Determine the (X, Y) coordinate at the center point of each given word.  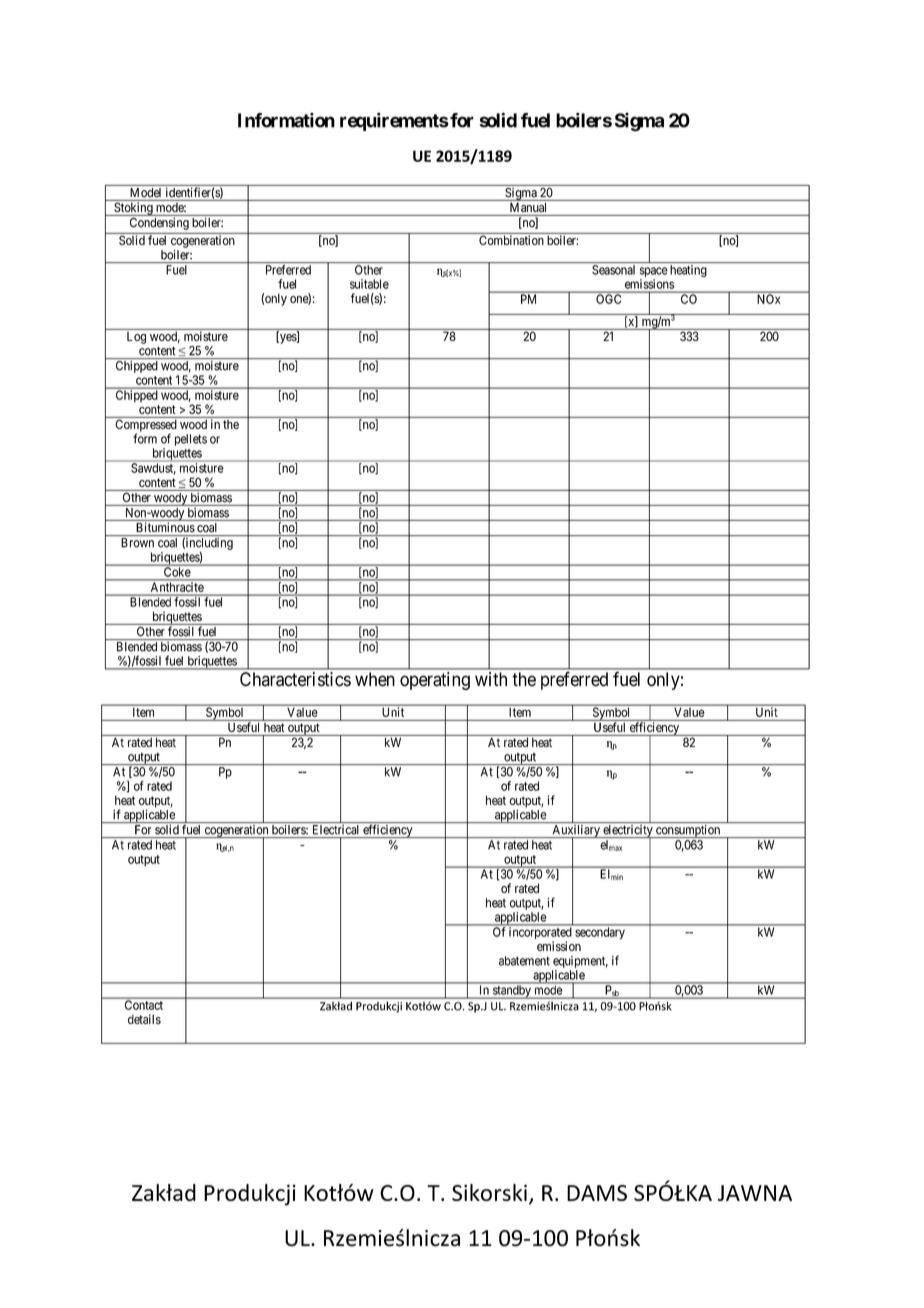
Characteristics (295, 679)
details (144, 1019)
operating (435, 681)
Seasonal (613, 270)
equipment (580, 962)
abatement (524, 961)
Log (136, 338)
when (375, 679)
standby (512, 992)
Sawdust (153, 469)
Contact (144, 1005)
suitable (369, 284)
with (491, 679)
